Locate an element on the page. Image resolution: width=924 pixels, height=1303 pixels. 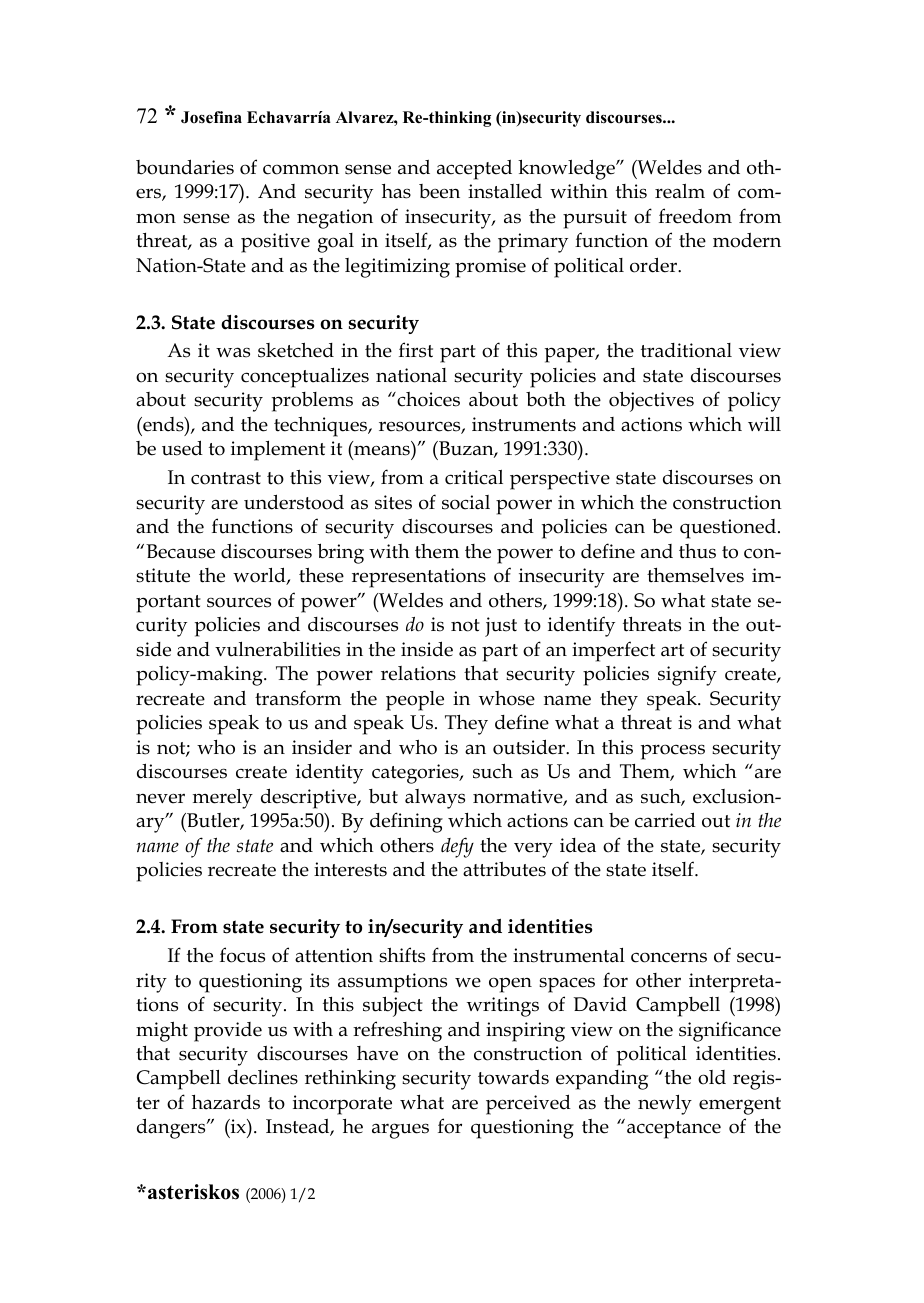
objectives is located at coordinates (651, 401).
